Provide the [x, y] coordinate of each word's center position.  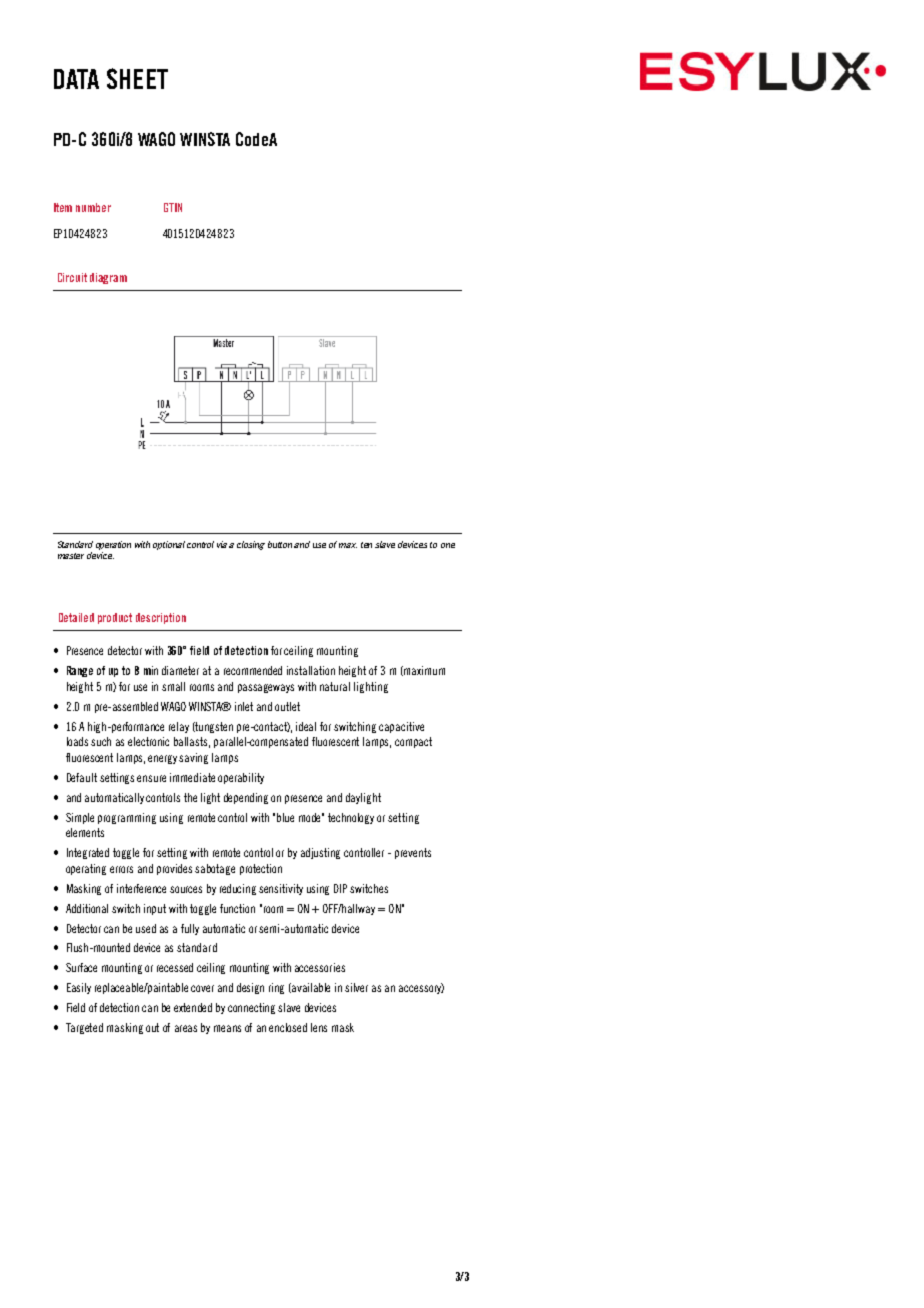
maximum [423, 671]
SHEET [137, 78]
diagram [108, 278]
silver [356, 987]
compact [413, 742]
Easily [79, 988]
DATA [76, 79]
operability [241, 778]
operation [113, 545]
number [93, 207]
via [222, 544]
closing [251, 545]
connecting [251, 1008]
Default [82, 777]
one [448, 545]
